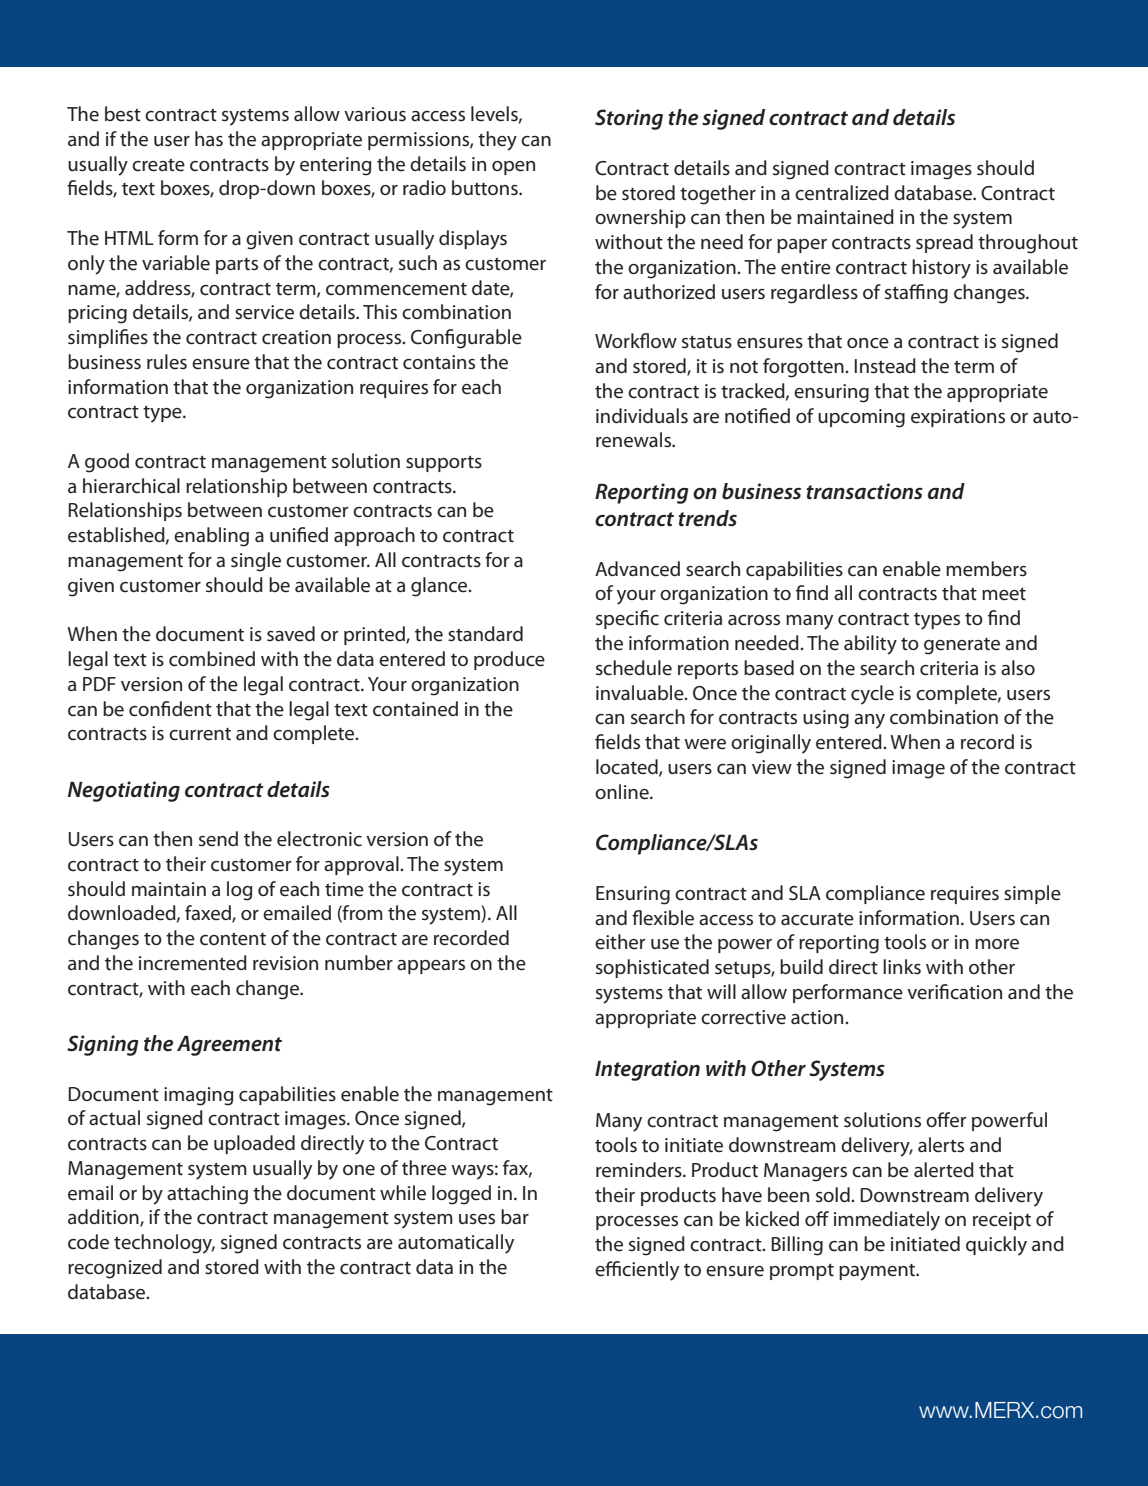 This page has height=1486, width=1148. What do you see at coordinates (164, 1244) in the page?
I see `technology` at bounding box center [164, 1244].
